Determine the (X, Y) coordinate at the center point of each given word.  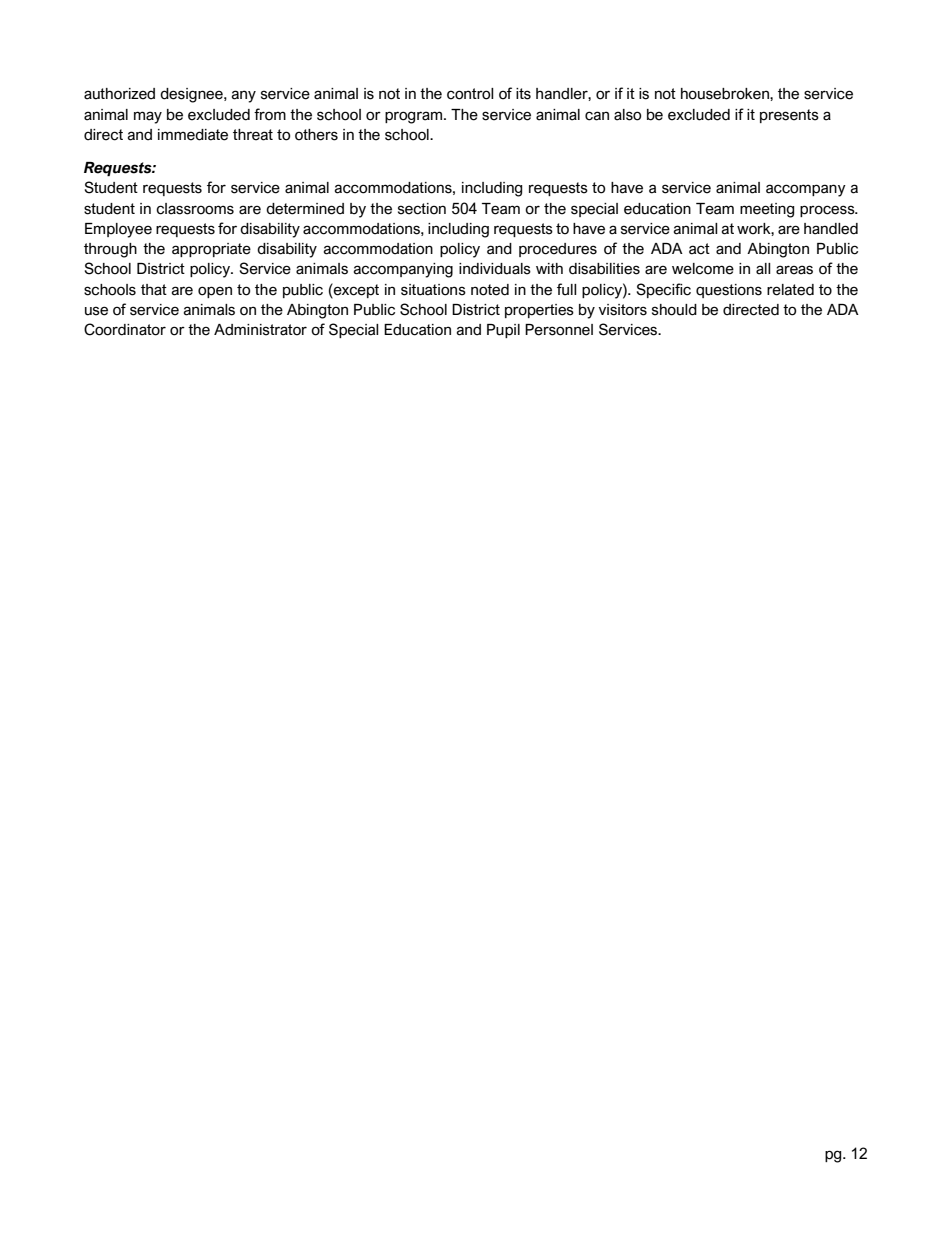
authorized (119, 94)
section (422, 209)
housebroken (726, 94)
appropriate (211, 250)
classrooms (195, 209)
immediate (193, 135)
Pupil (503, 331)
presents (789, 116)
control (470, 94)
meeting (767, 210)
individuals (495, 269)
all (763, 269)
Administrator (260, 330)
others (316, 135)
